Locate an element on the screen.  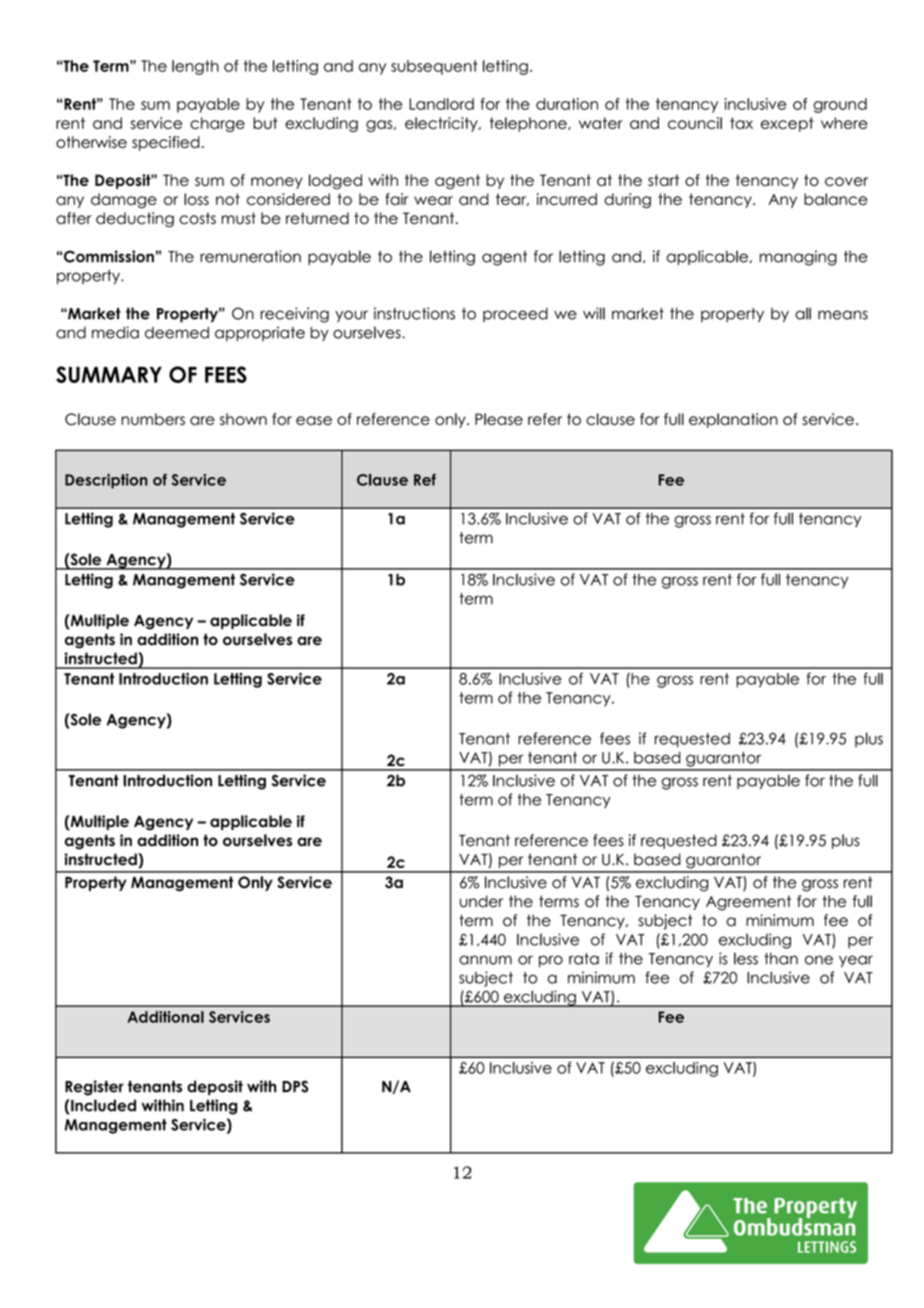
length is located at coordinates (195, 67).
